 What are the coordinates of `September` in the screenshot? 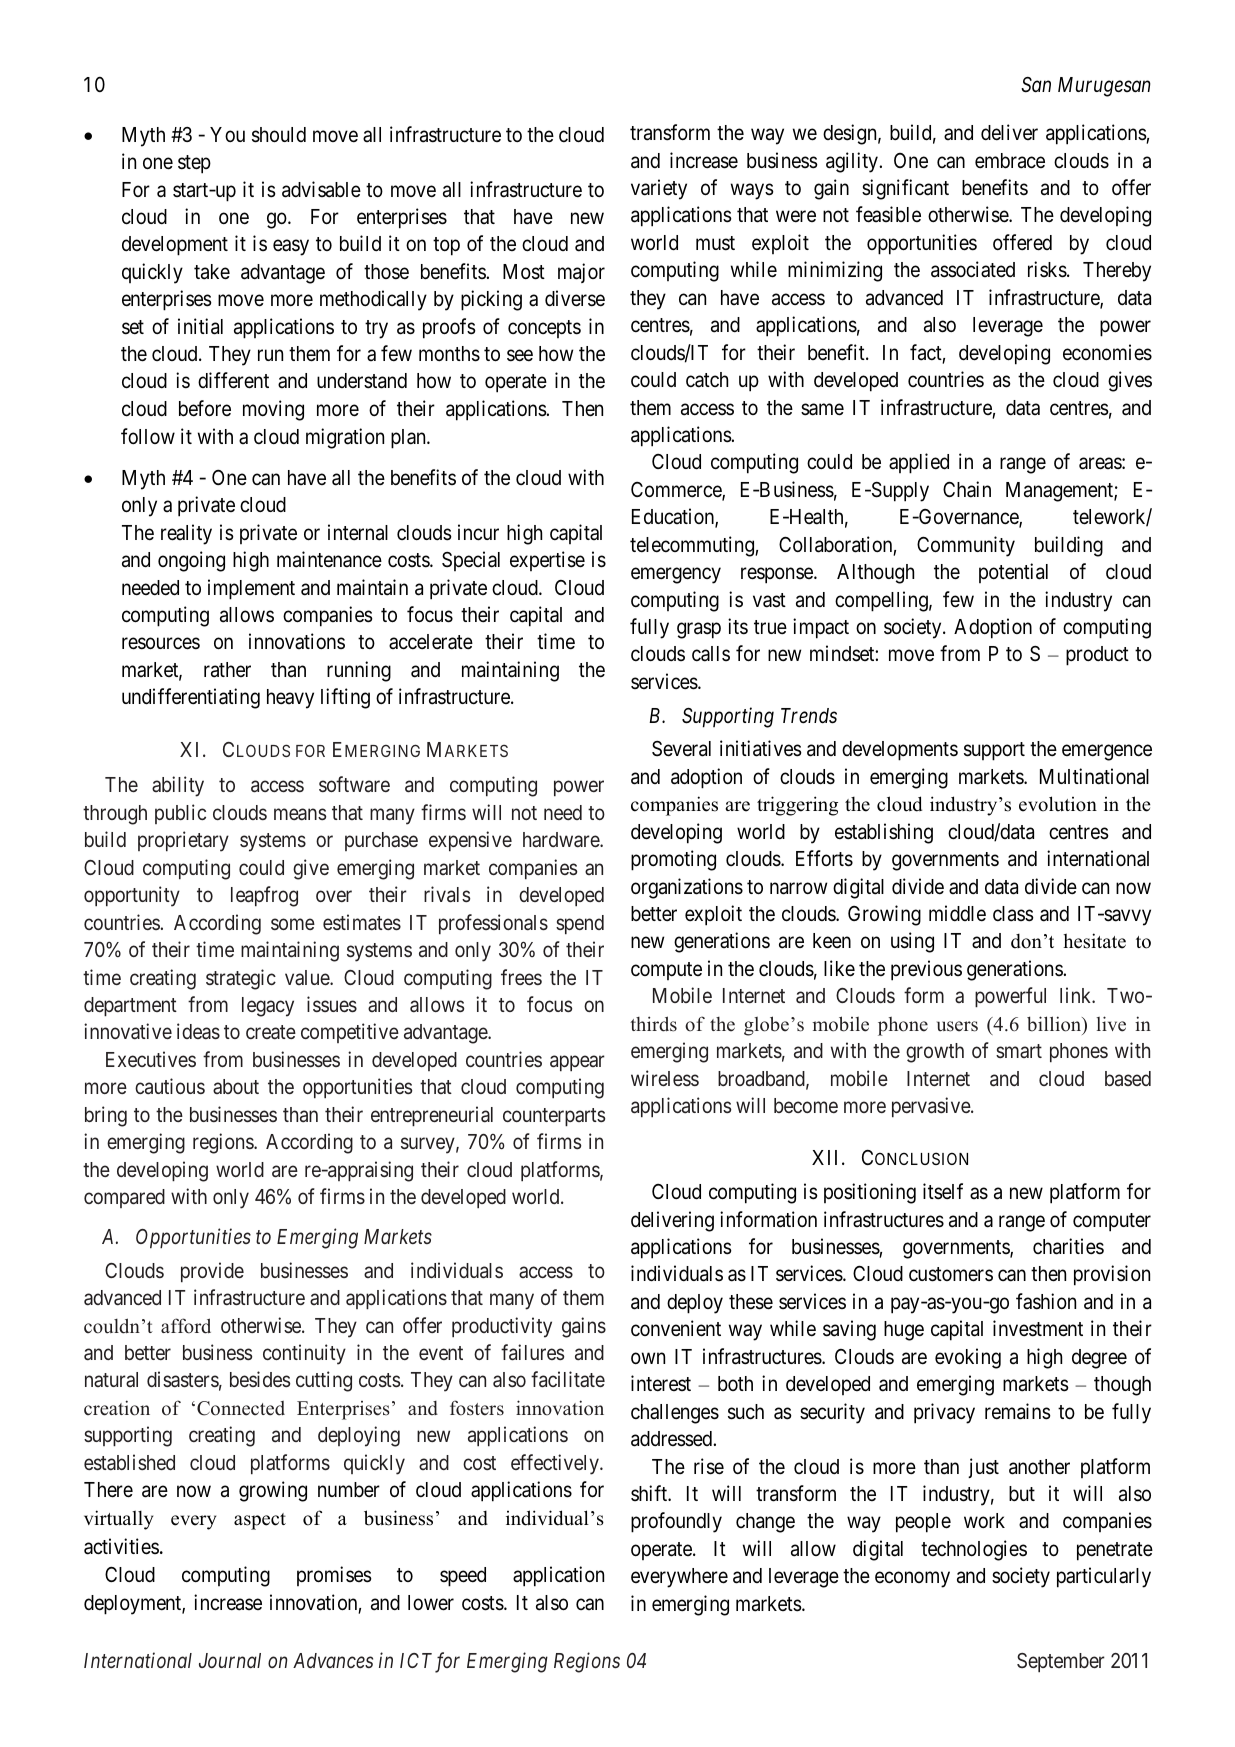 It's located at (1061, 1663).
